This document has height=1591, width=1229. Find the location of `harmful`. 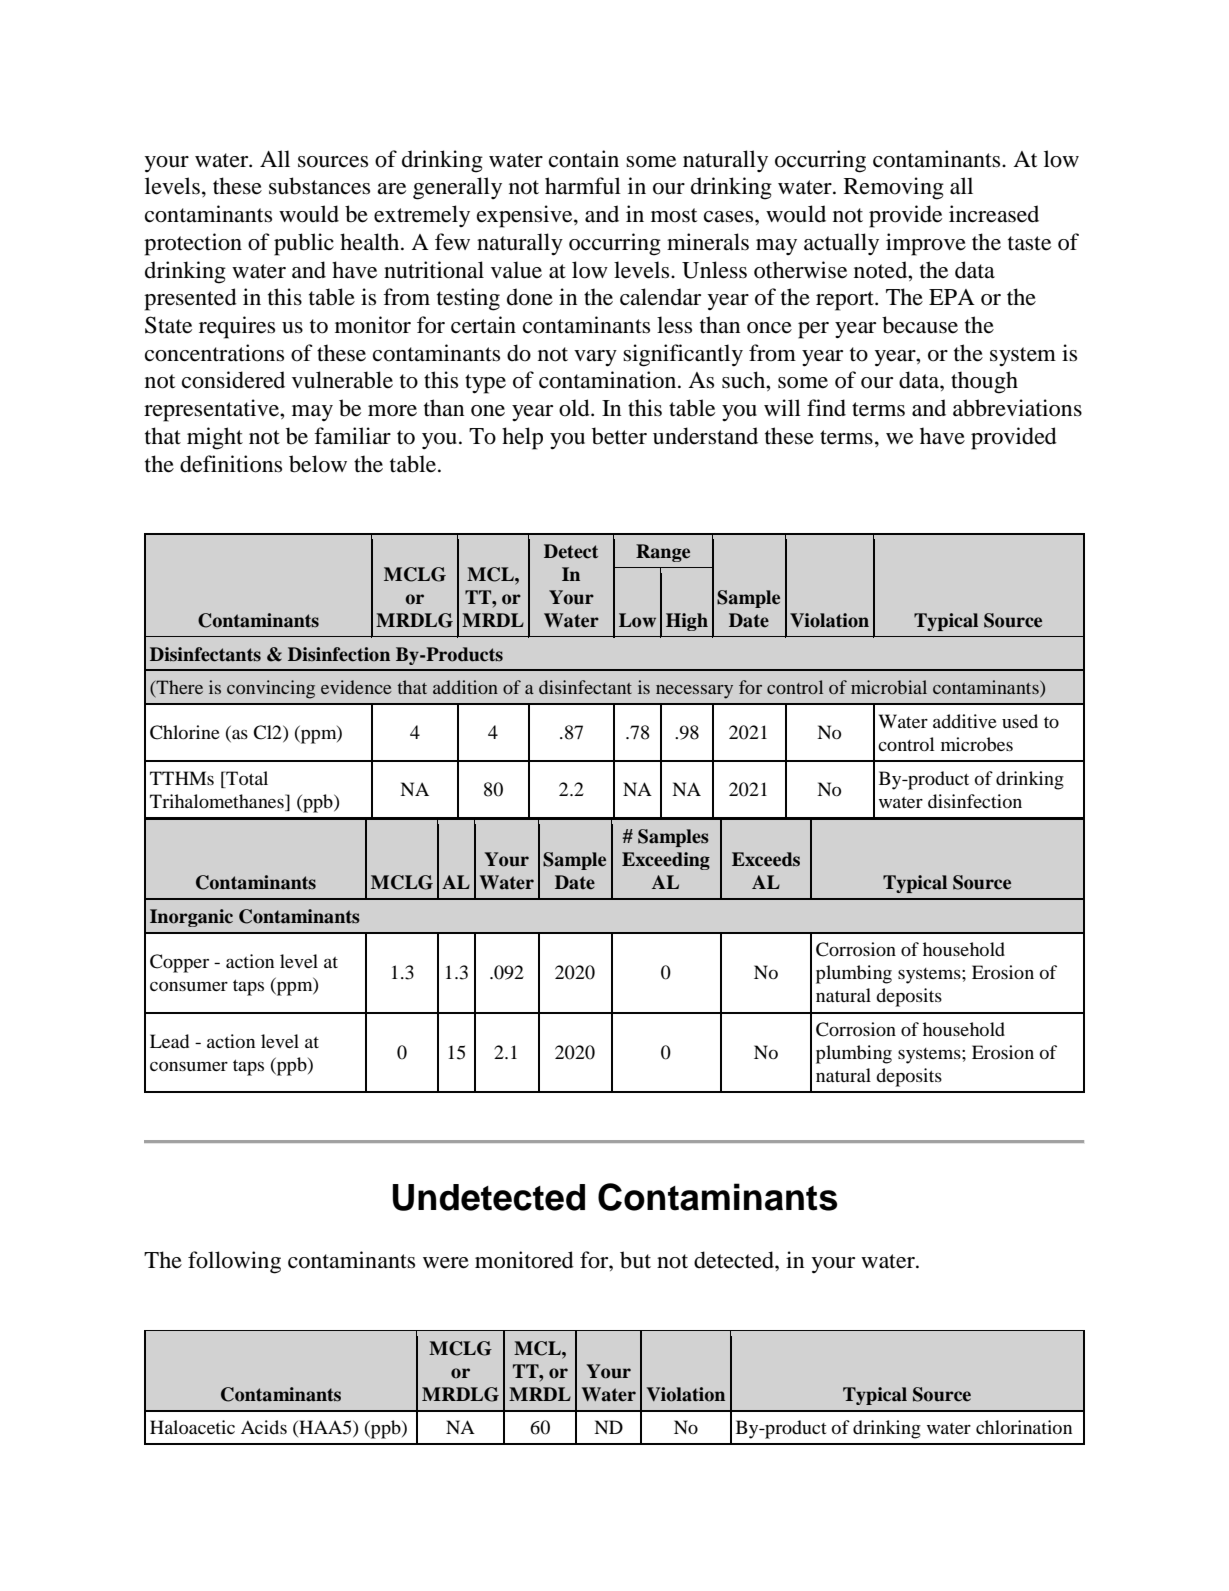

harmful is located at coordinates (583, 186).
